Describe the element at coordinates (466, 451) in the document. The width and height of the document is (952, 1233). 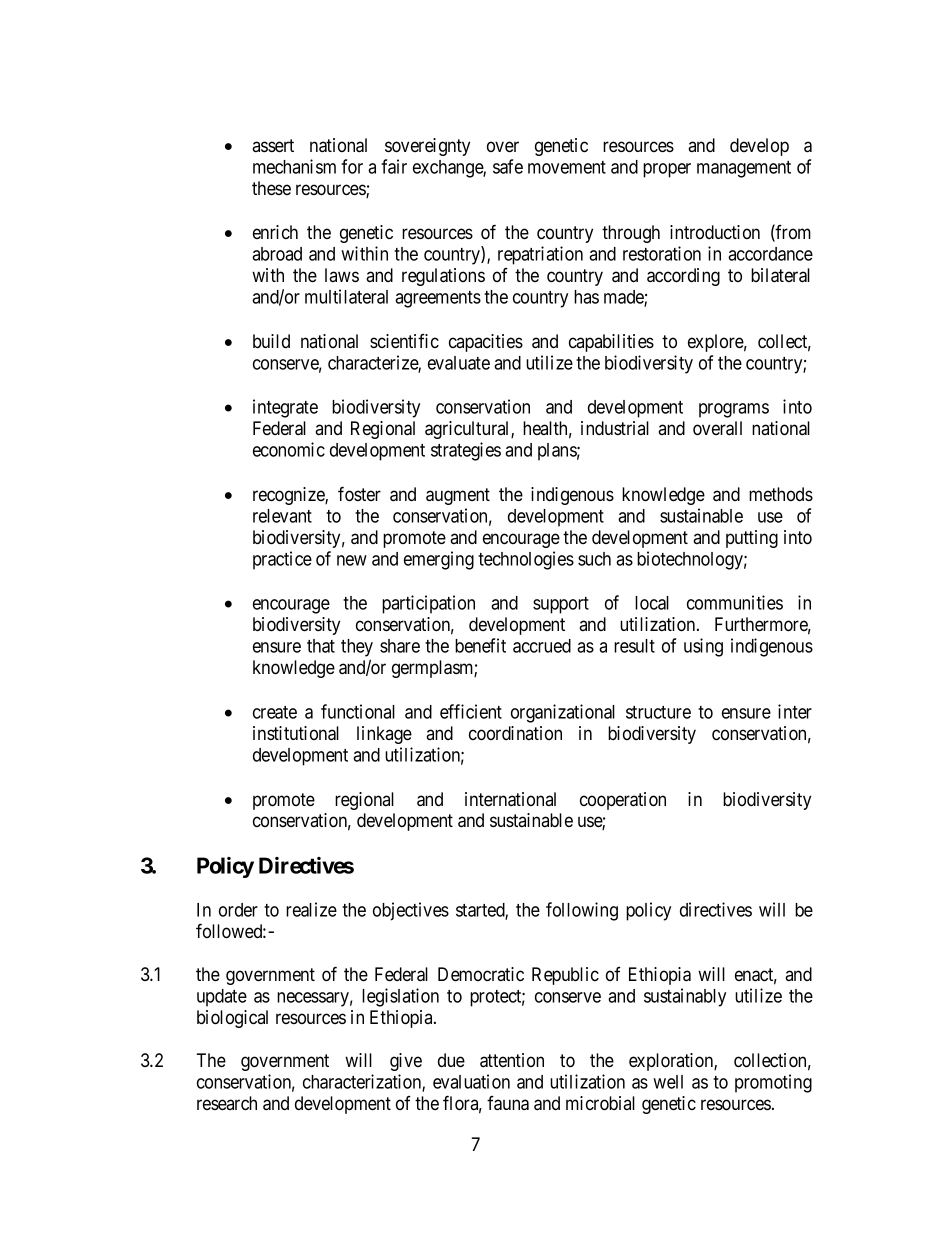
I see `strategies` at that location.
